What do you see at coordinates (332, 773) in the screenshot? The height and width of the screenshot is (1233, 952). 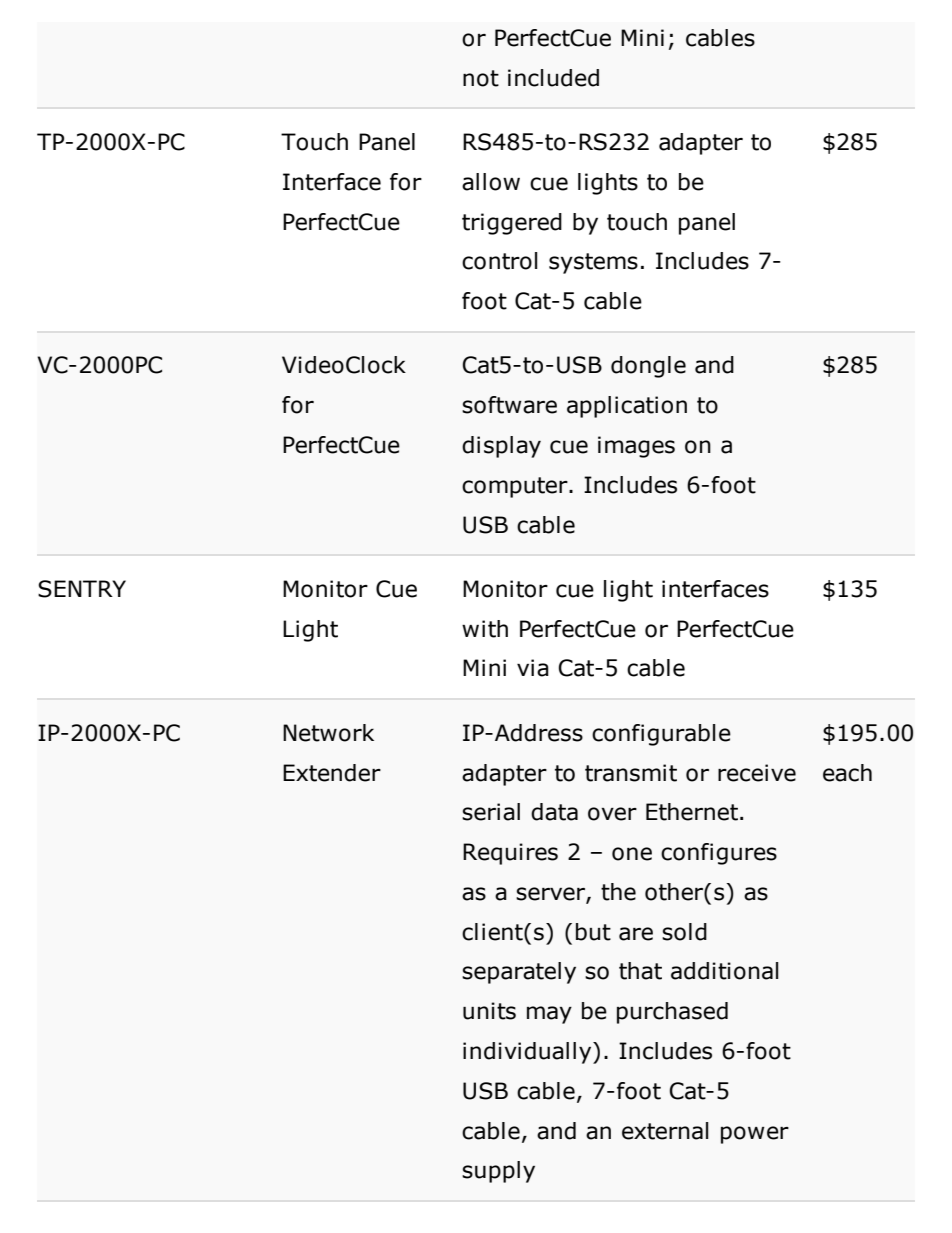 I see `Extender` at bounding box center [332, 773].
